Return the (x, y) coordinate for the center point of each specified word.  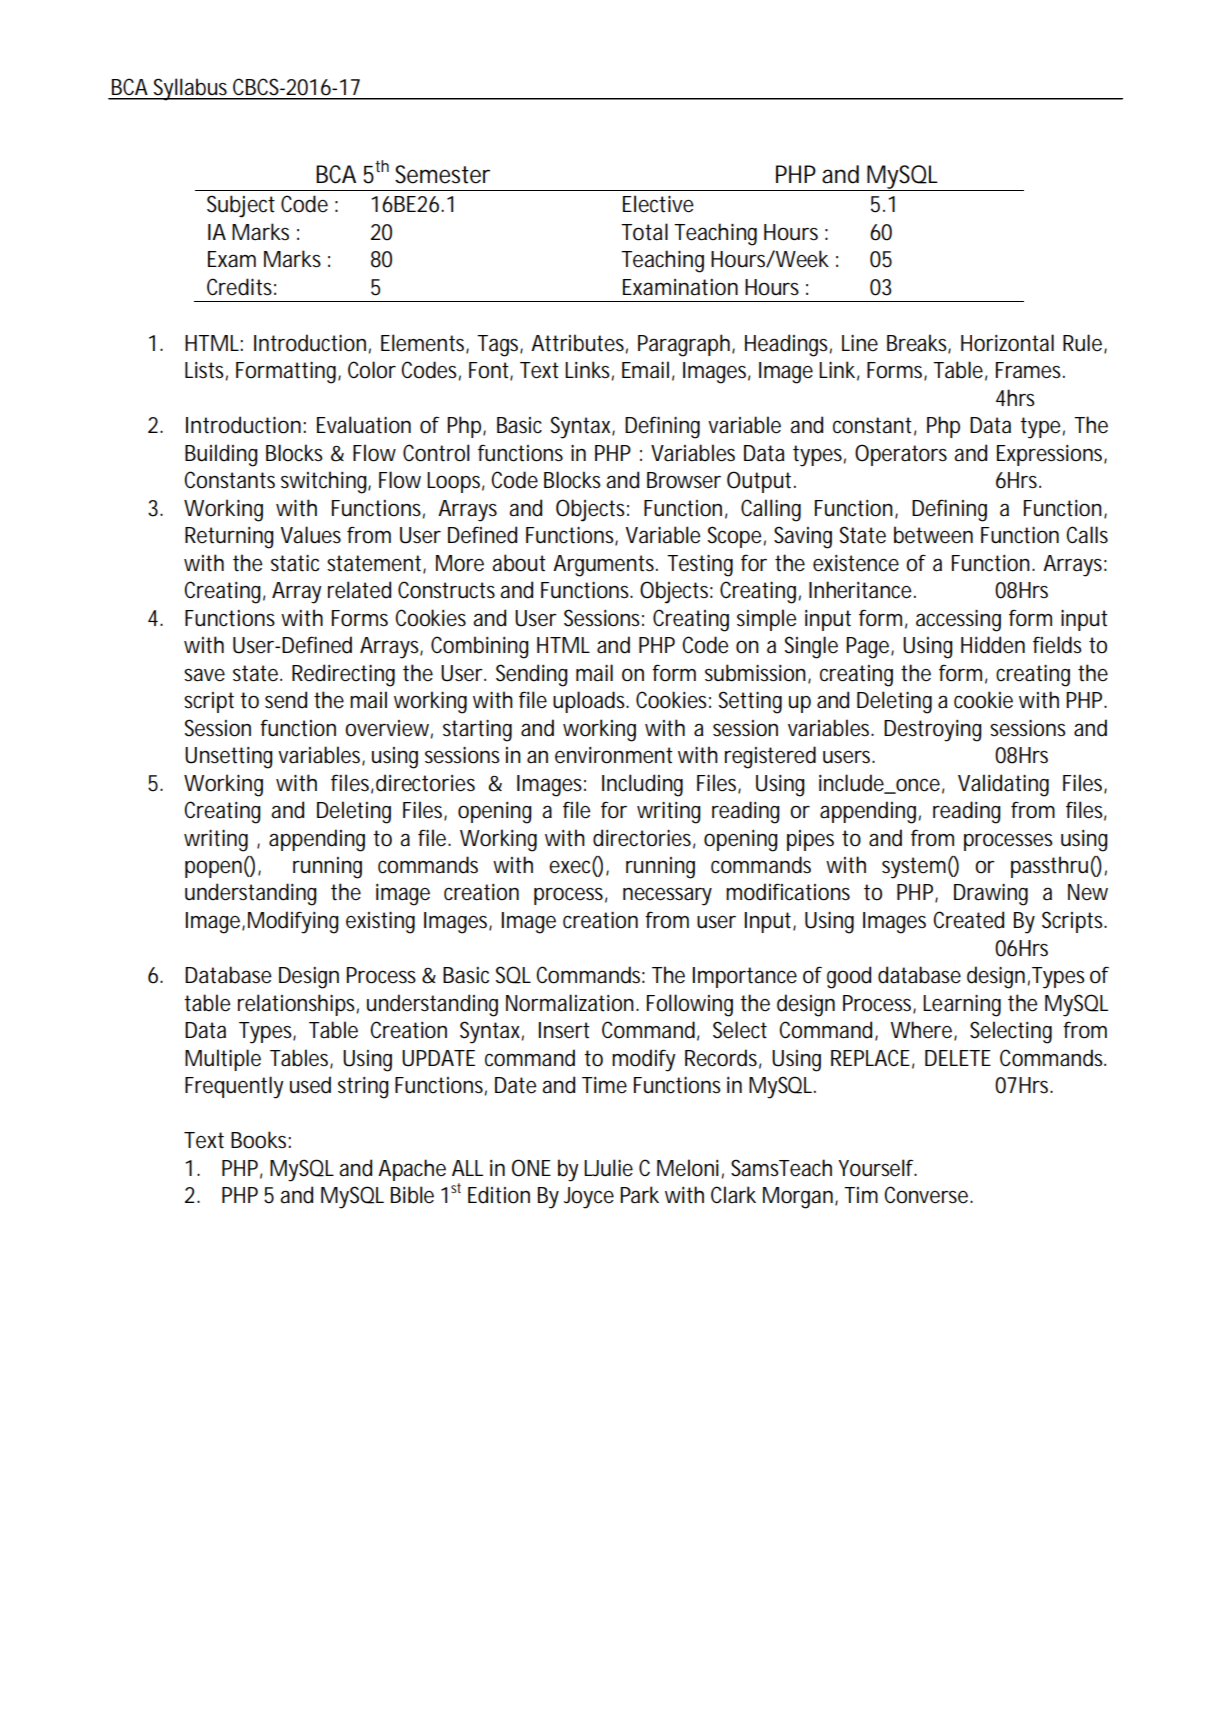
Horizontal (1007, 343)
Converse (928, 1195)
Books (261, 1140)
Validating (1003, 785)
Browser (684, 480)
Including (642, 785)
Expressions (1052, 455)
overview (389, 729)
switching (326, 482)
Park (639, 1195)
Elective (658, 204)
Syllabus (192, 89)
